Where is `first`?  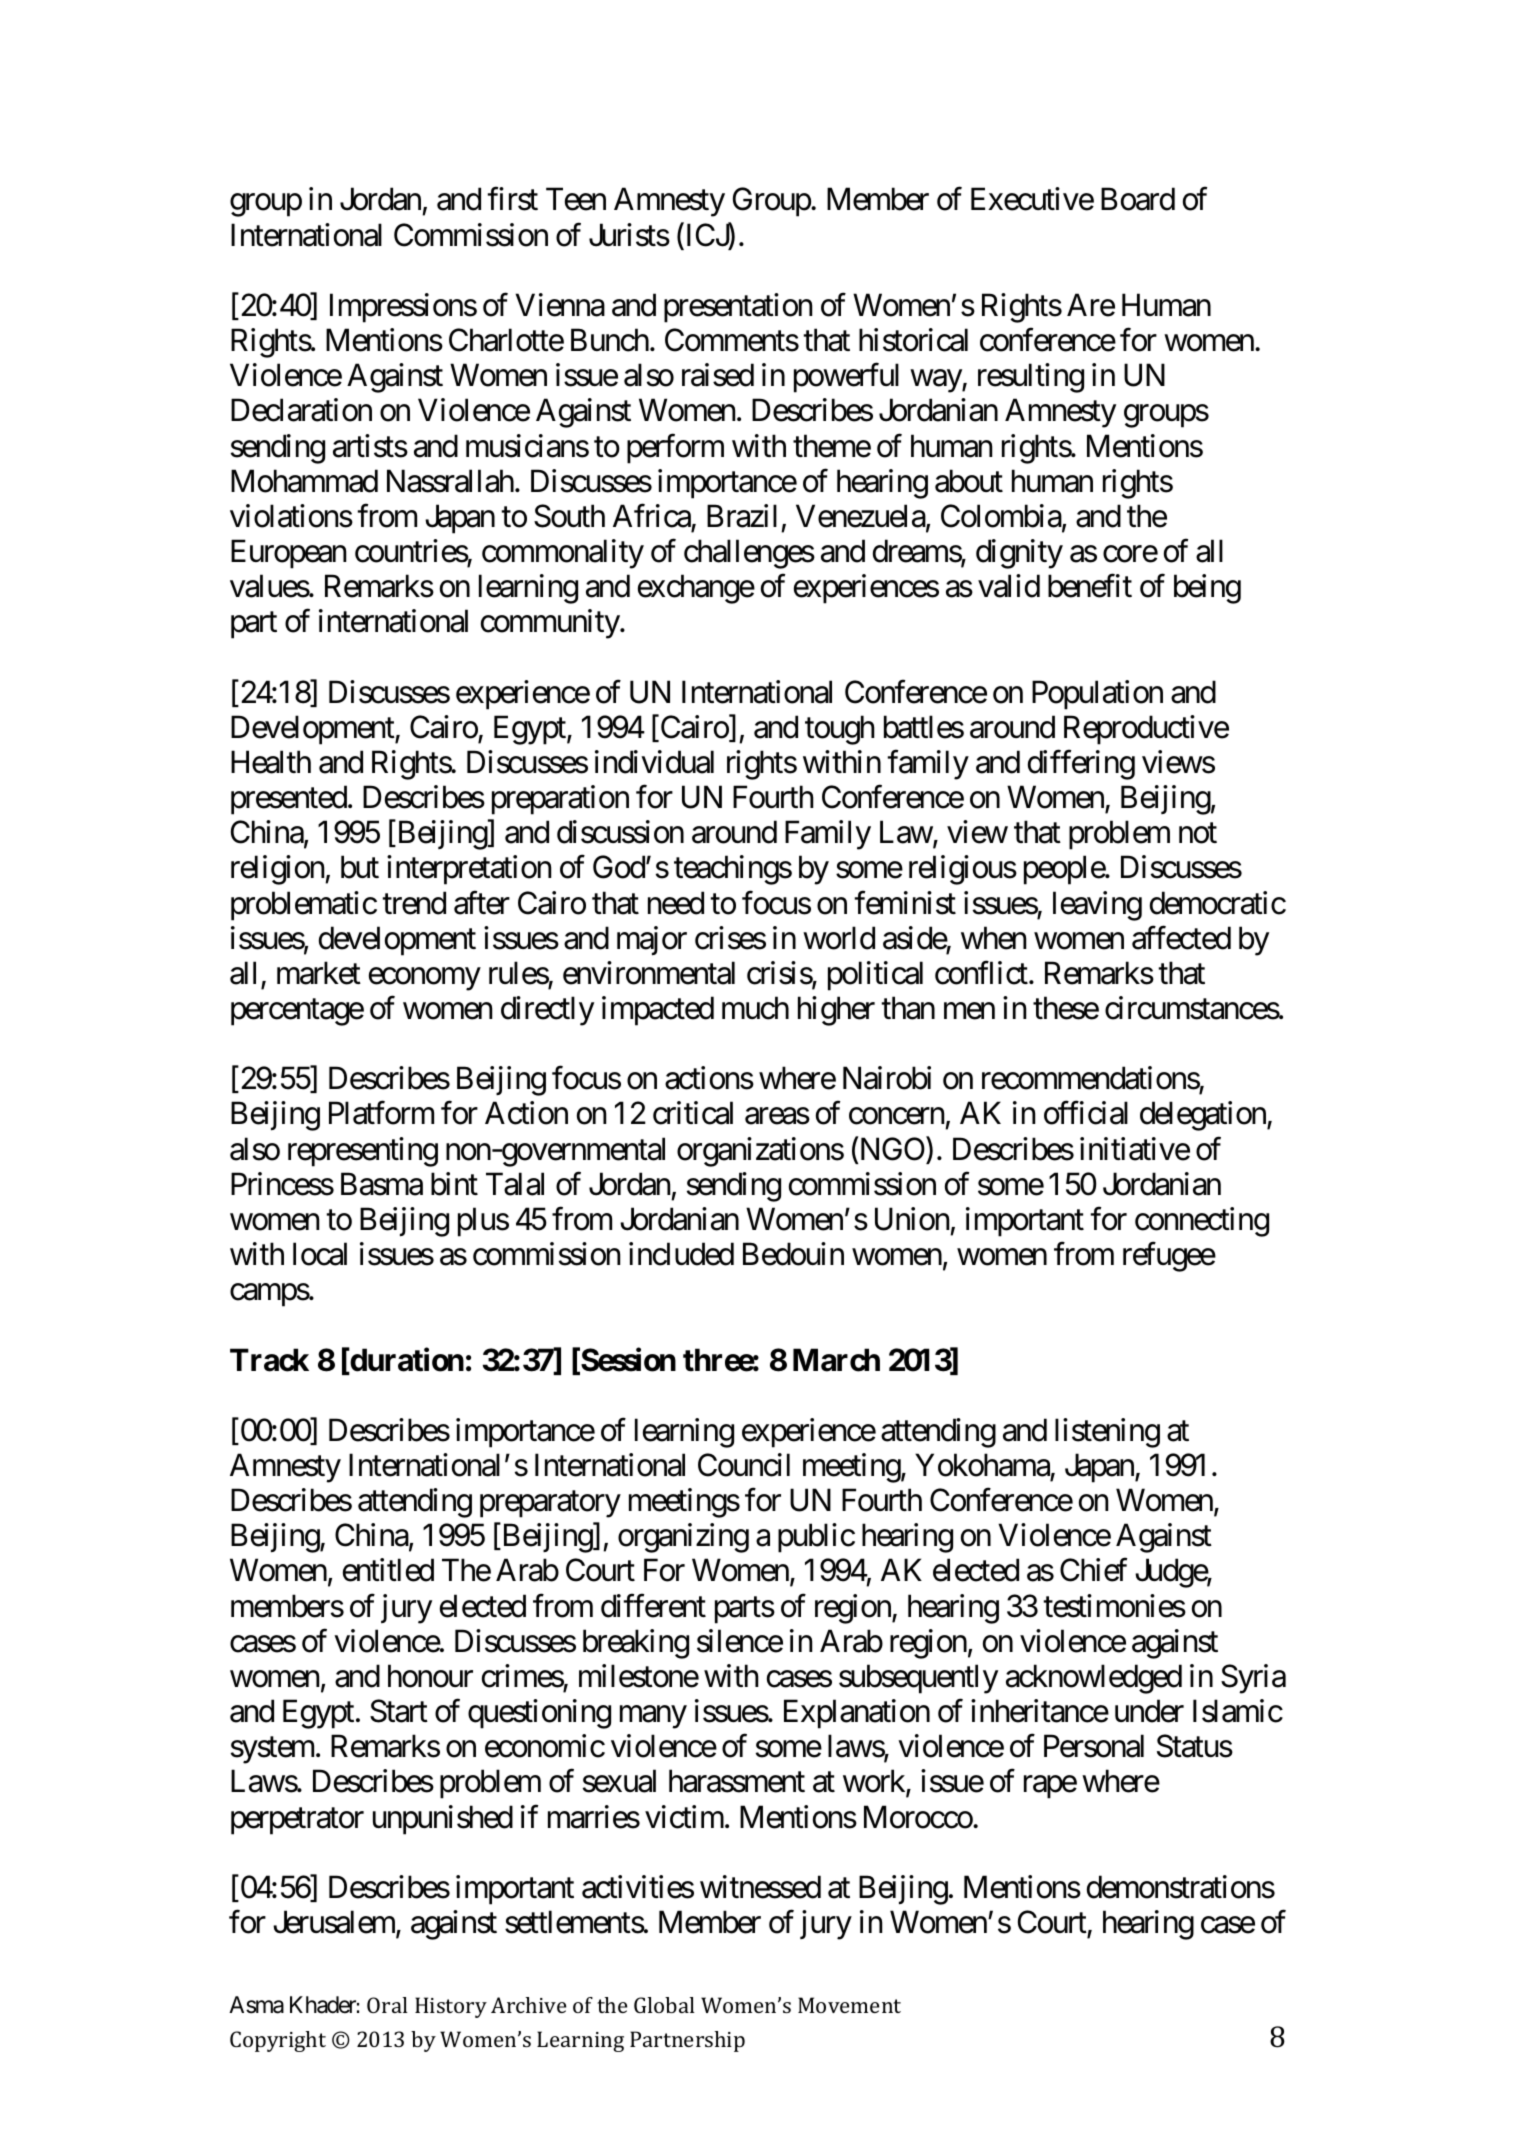 first is located at coordinates (512, 199).
